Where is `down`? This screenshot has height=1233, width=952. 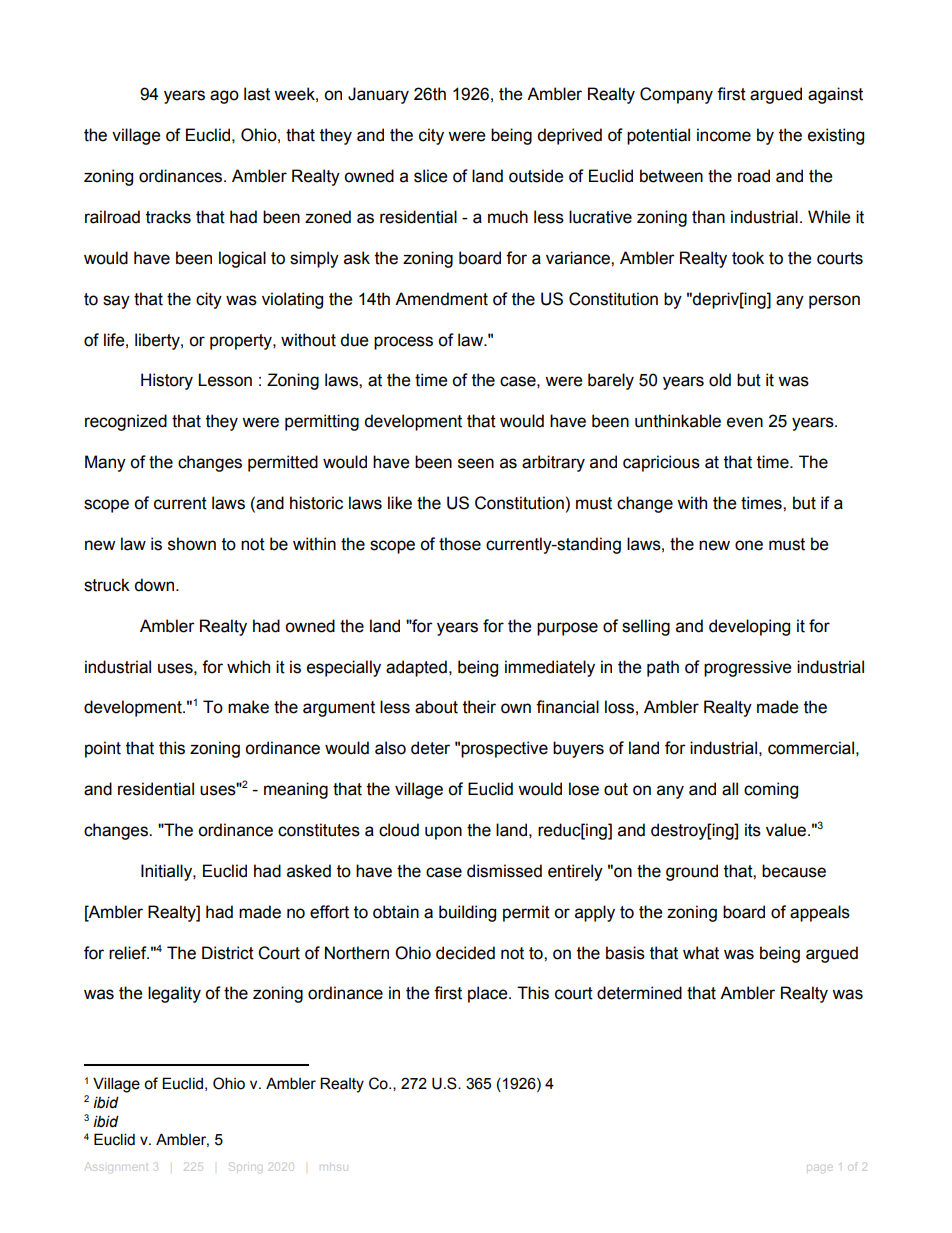
down is located at coordinates (155, 585).
